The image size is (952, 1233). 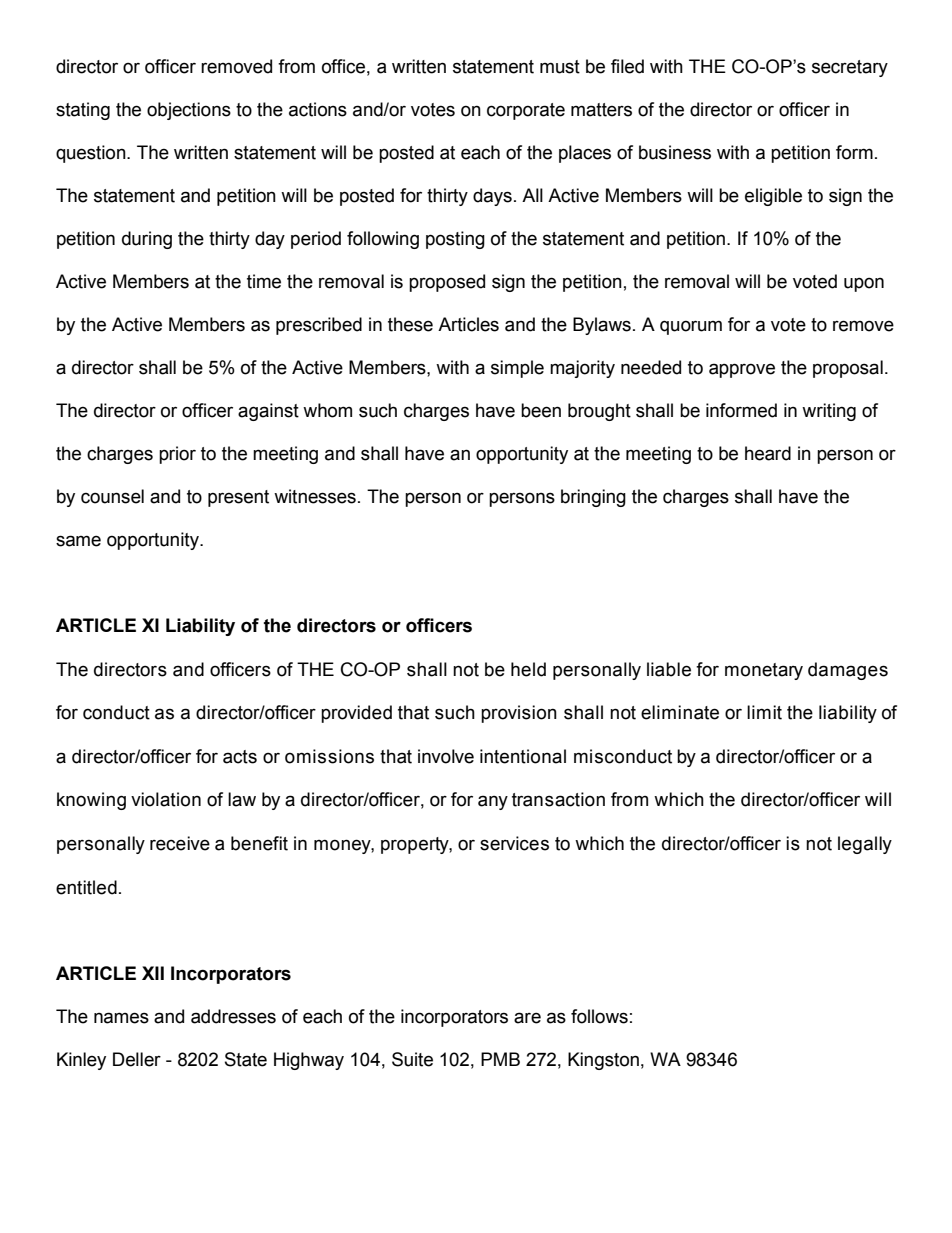 I want to click on writing, so click(x=829, y=412).
